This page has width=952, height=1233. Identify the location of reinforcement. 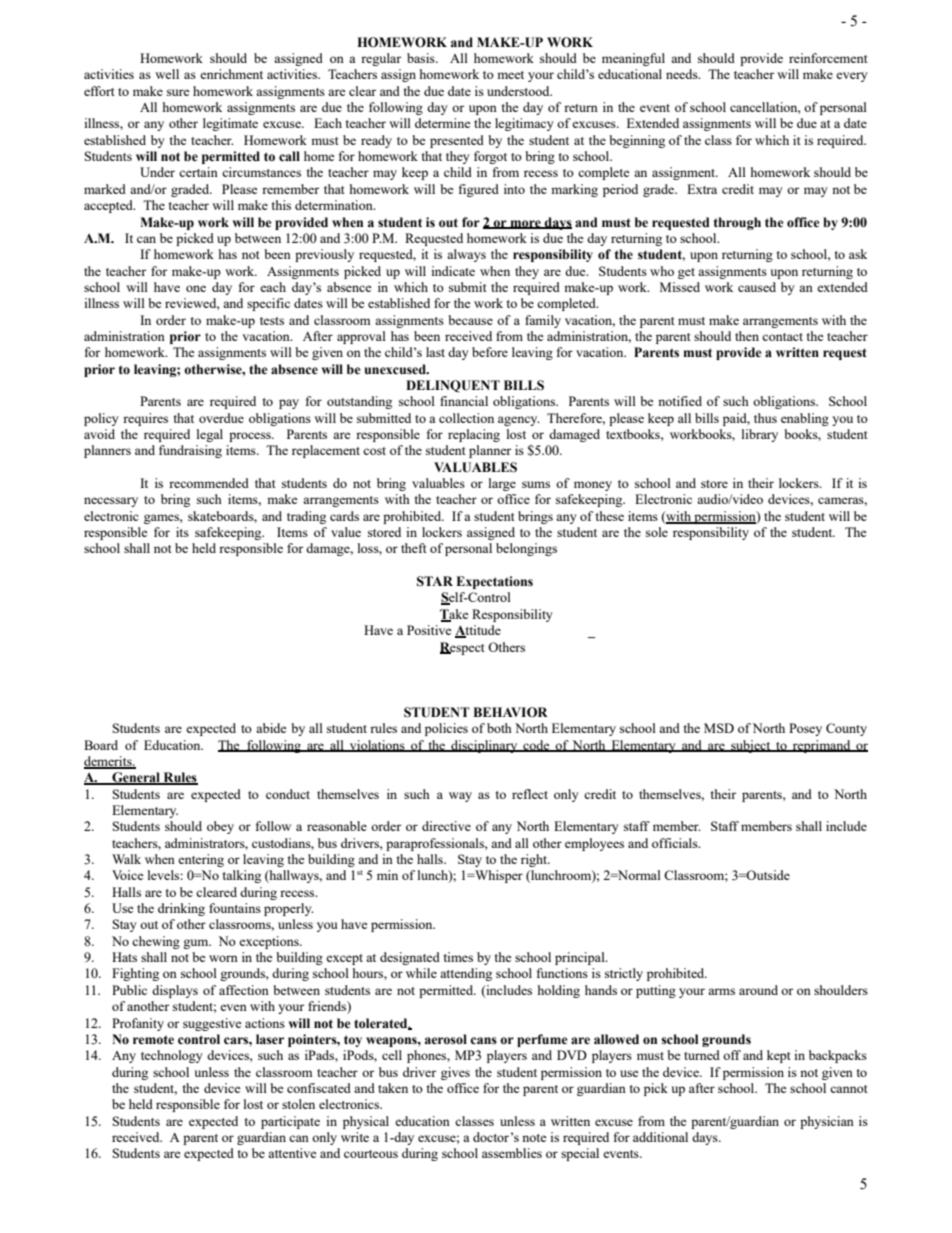
(828, 58).
